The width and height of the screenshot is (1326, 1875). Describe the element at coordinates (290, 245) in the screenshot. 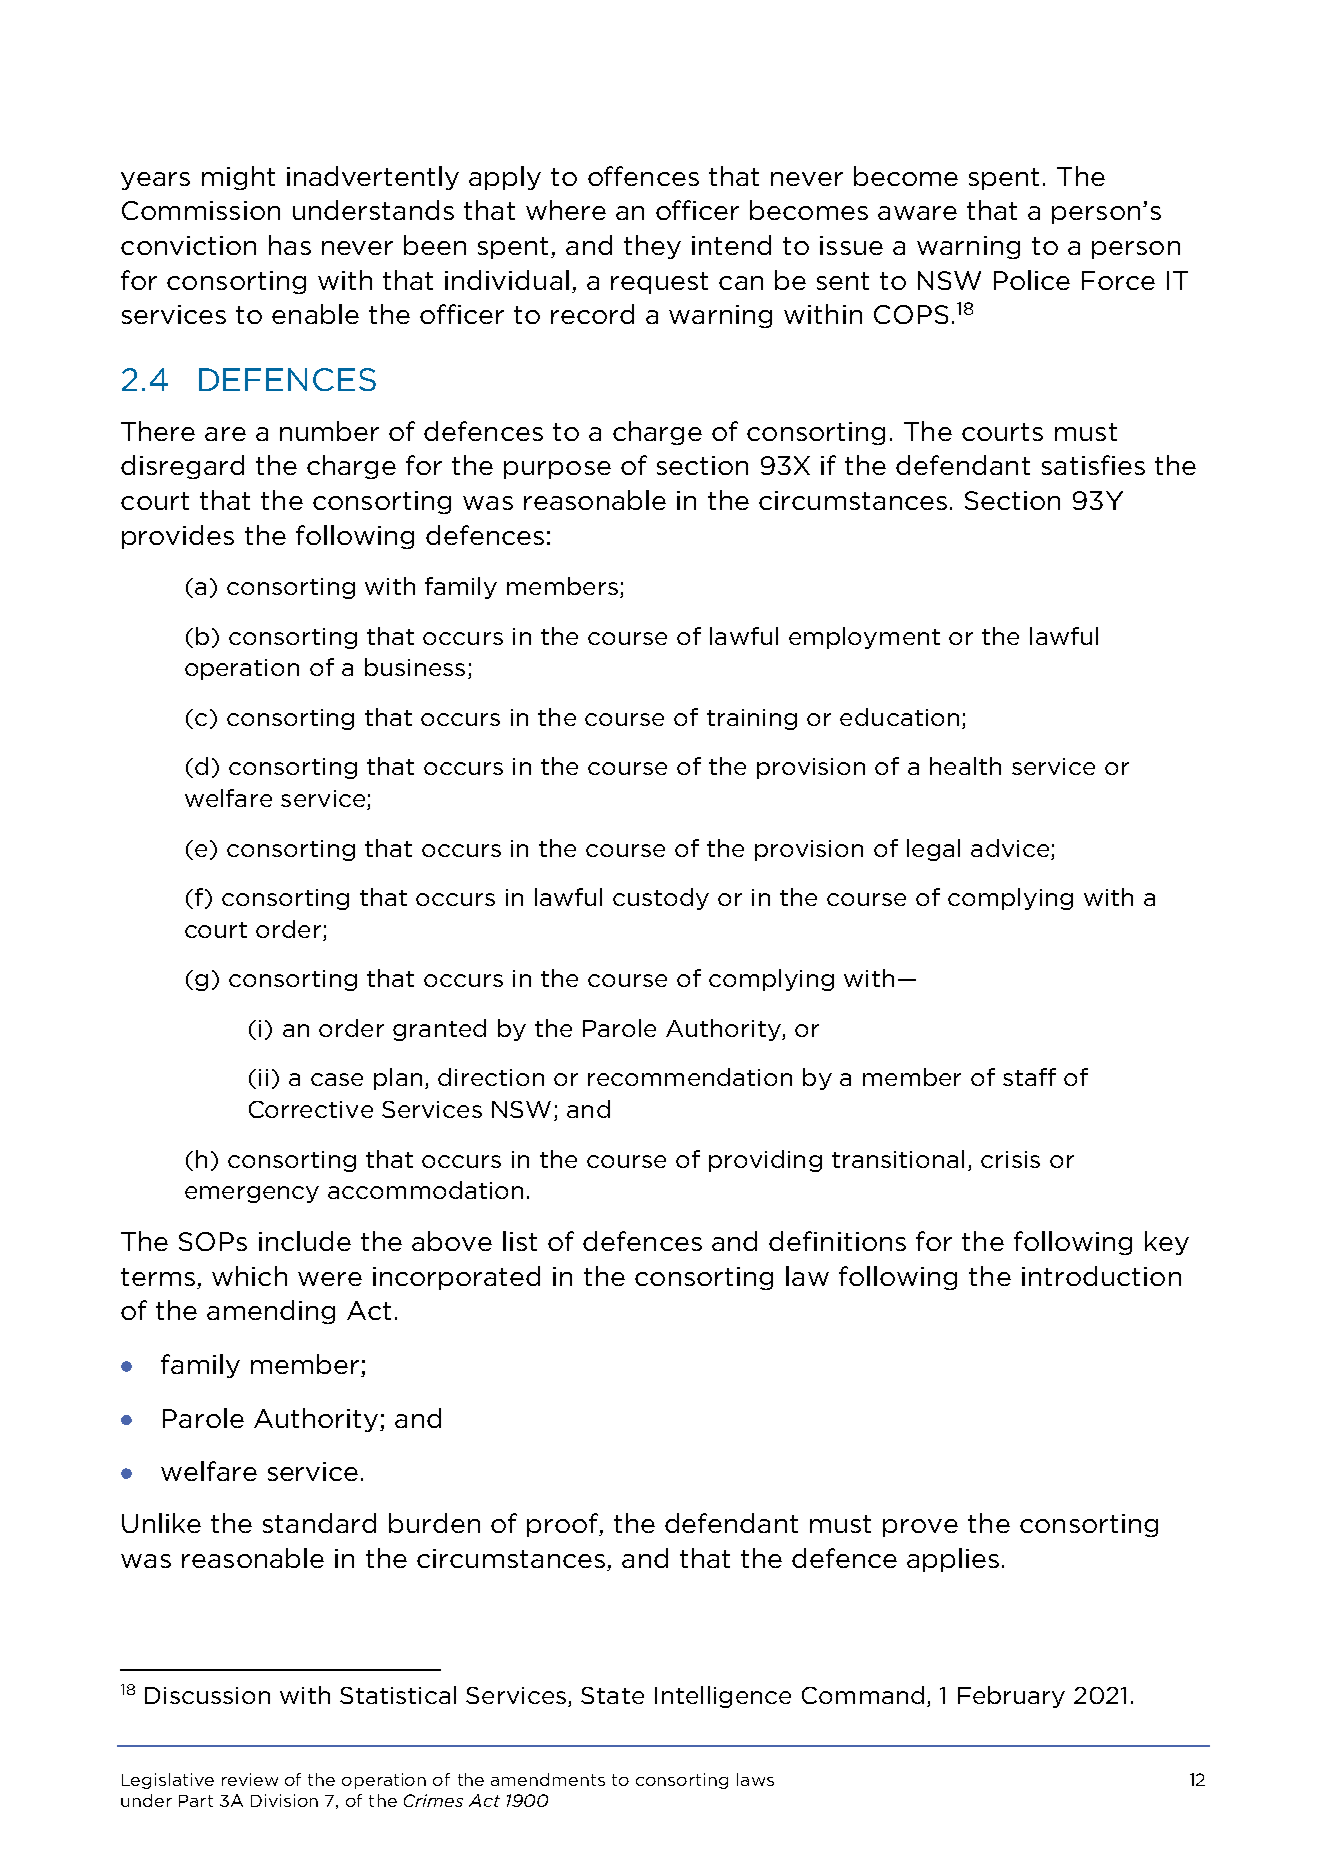

I see `has` at that location.
